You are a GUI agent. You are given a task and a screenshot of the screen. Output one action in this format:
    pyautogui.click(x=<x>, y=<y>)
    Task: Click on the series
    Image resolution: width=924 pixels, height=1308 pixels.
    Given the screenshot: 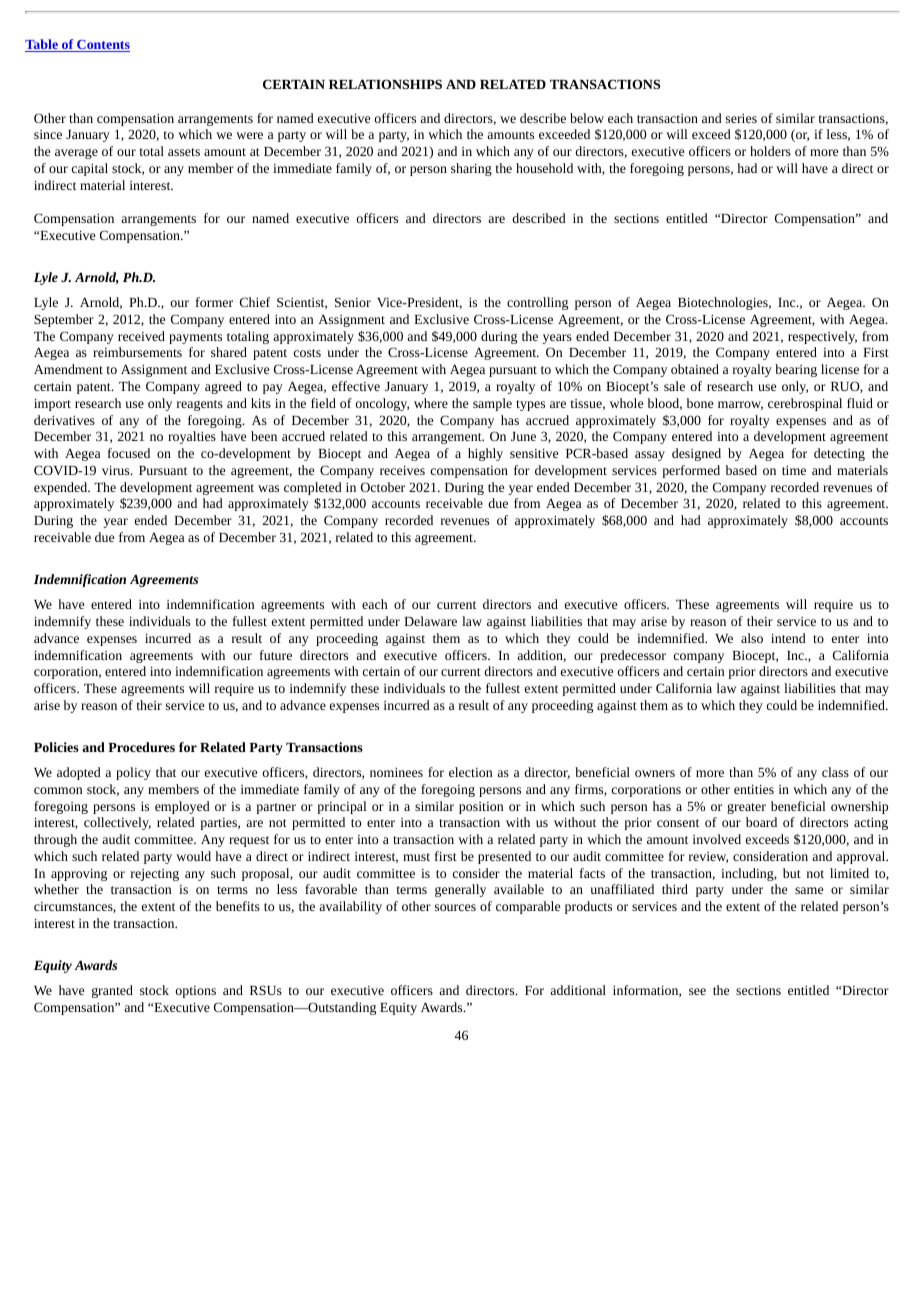 What is the action you would take?
    pyautogui.click(x=741, y=118)
